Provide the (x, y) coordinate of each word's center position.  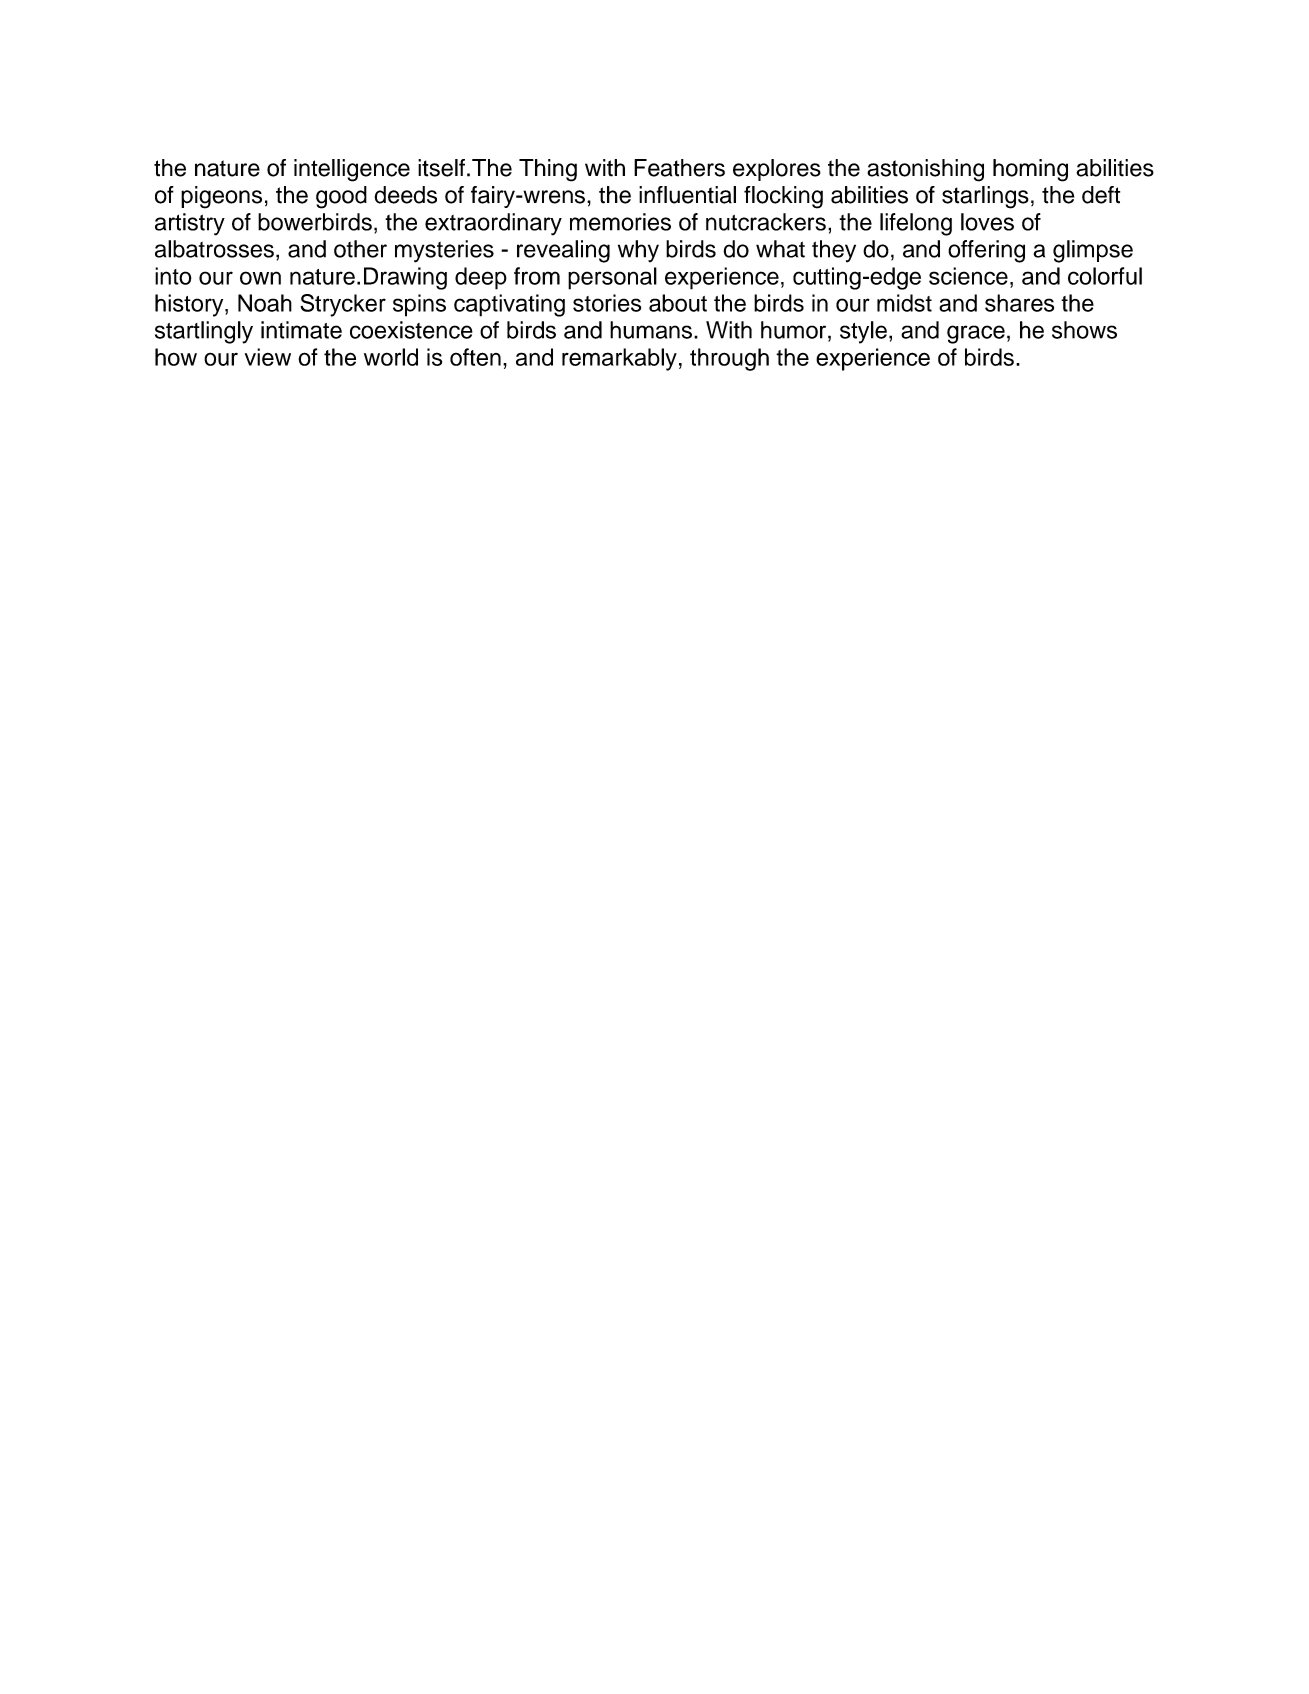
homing (1030, 170)
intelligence (352, 170)
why (638, 251)
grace (976, 334)
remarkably (619, 359)
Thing (548, 170)
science (968, 276)
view (268, 357)
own (260, 278)
